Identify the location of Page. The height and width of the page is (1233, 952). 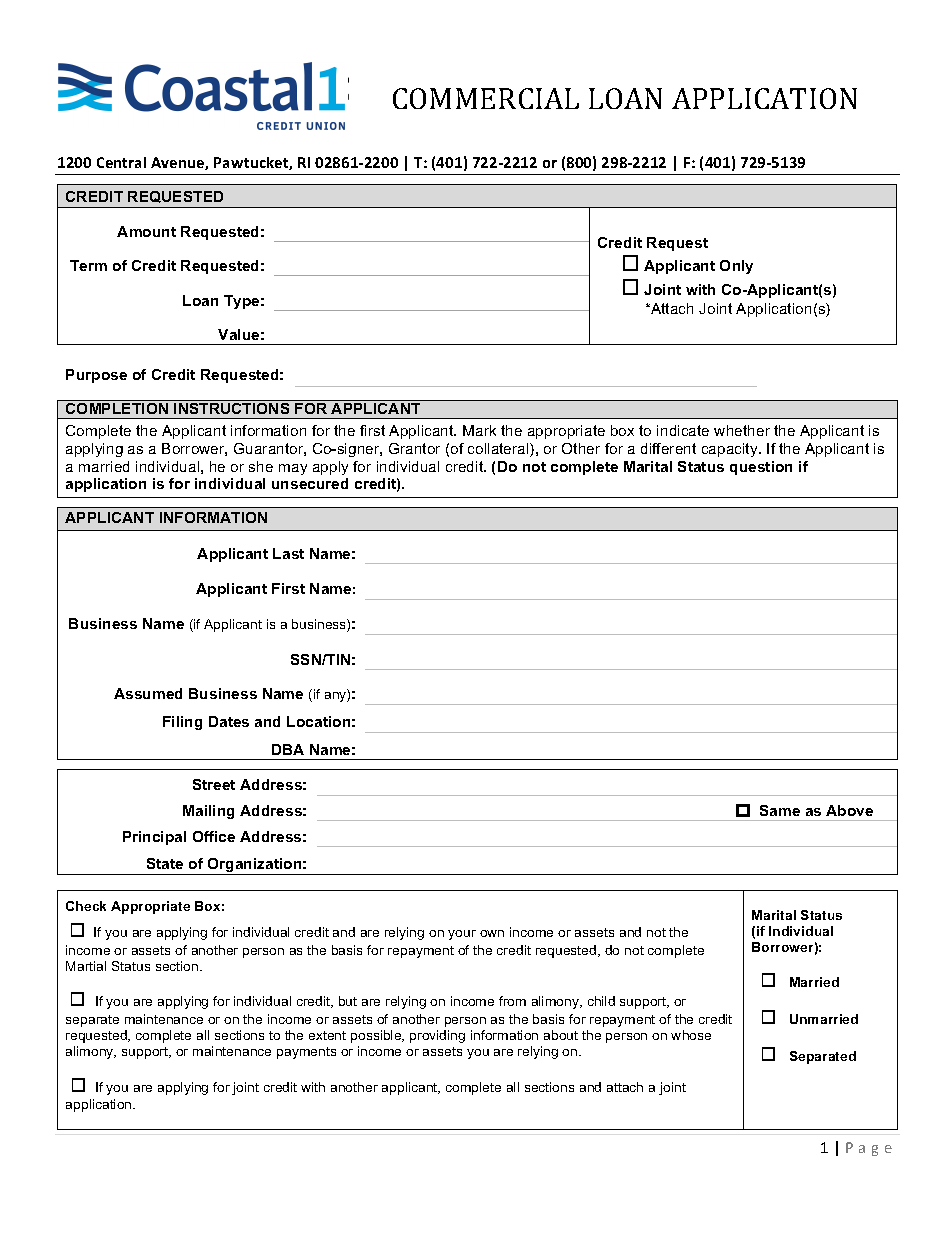
(869, 1149).
